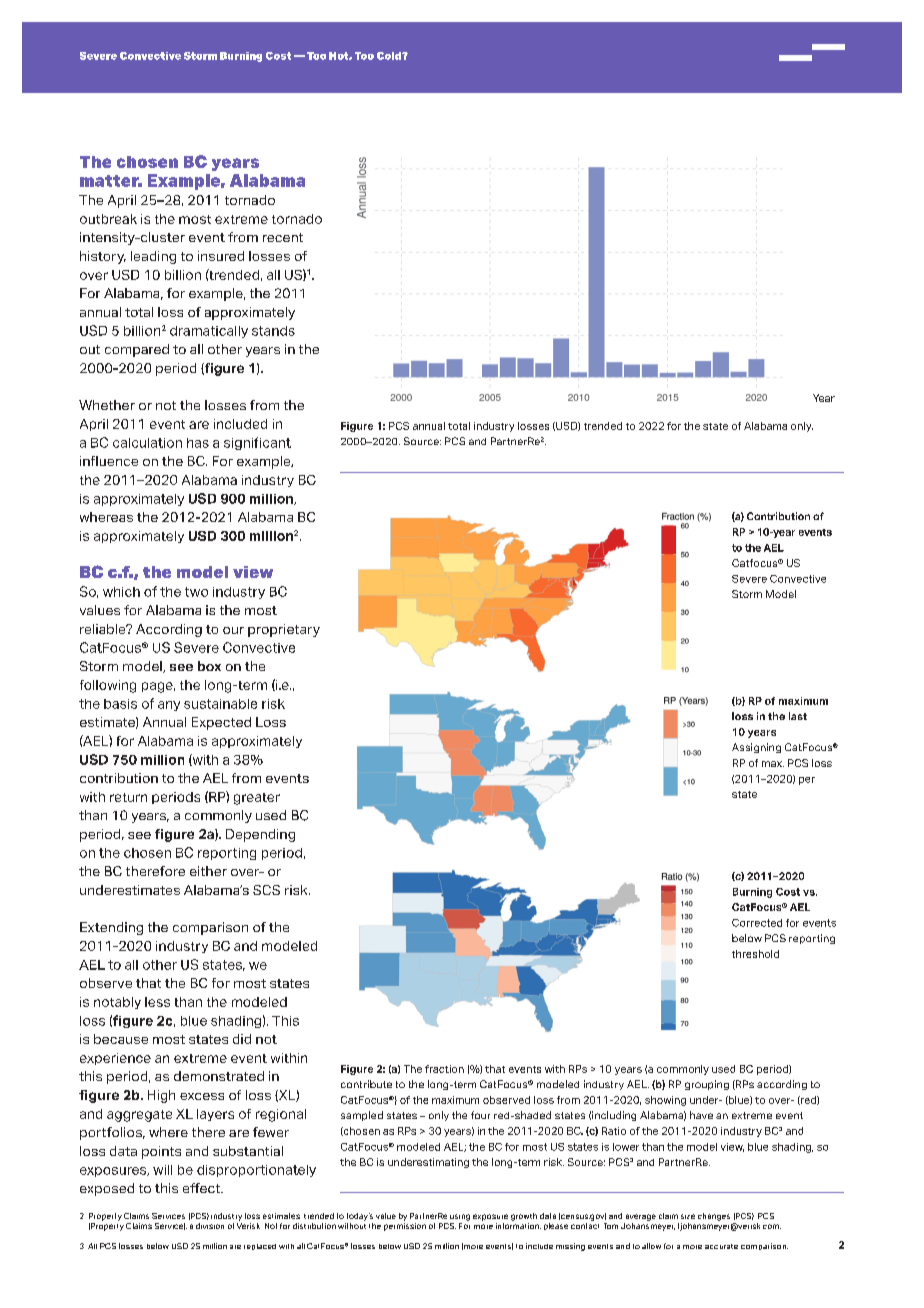 The width and height of the image is (924, 1308). Describe the element at coordinates (755, 954) in the image. I see `threshold` at that location.
